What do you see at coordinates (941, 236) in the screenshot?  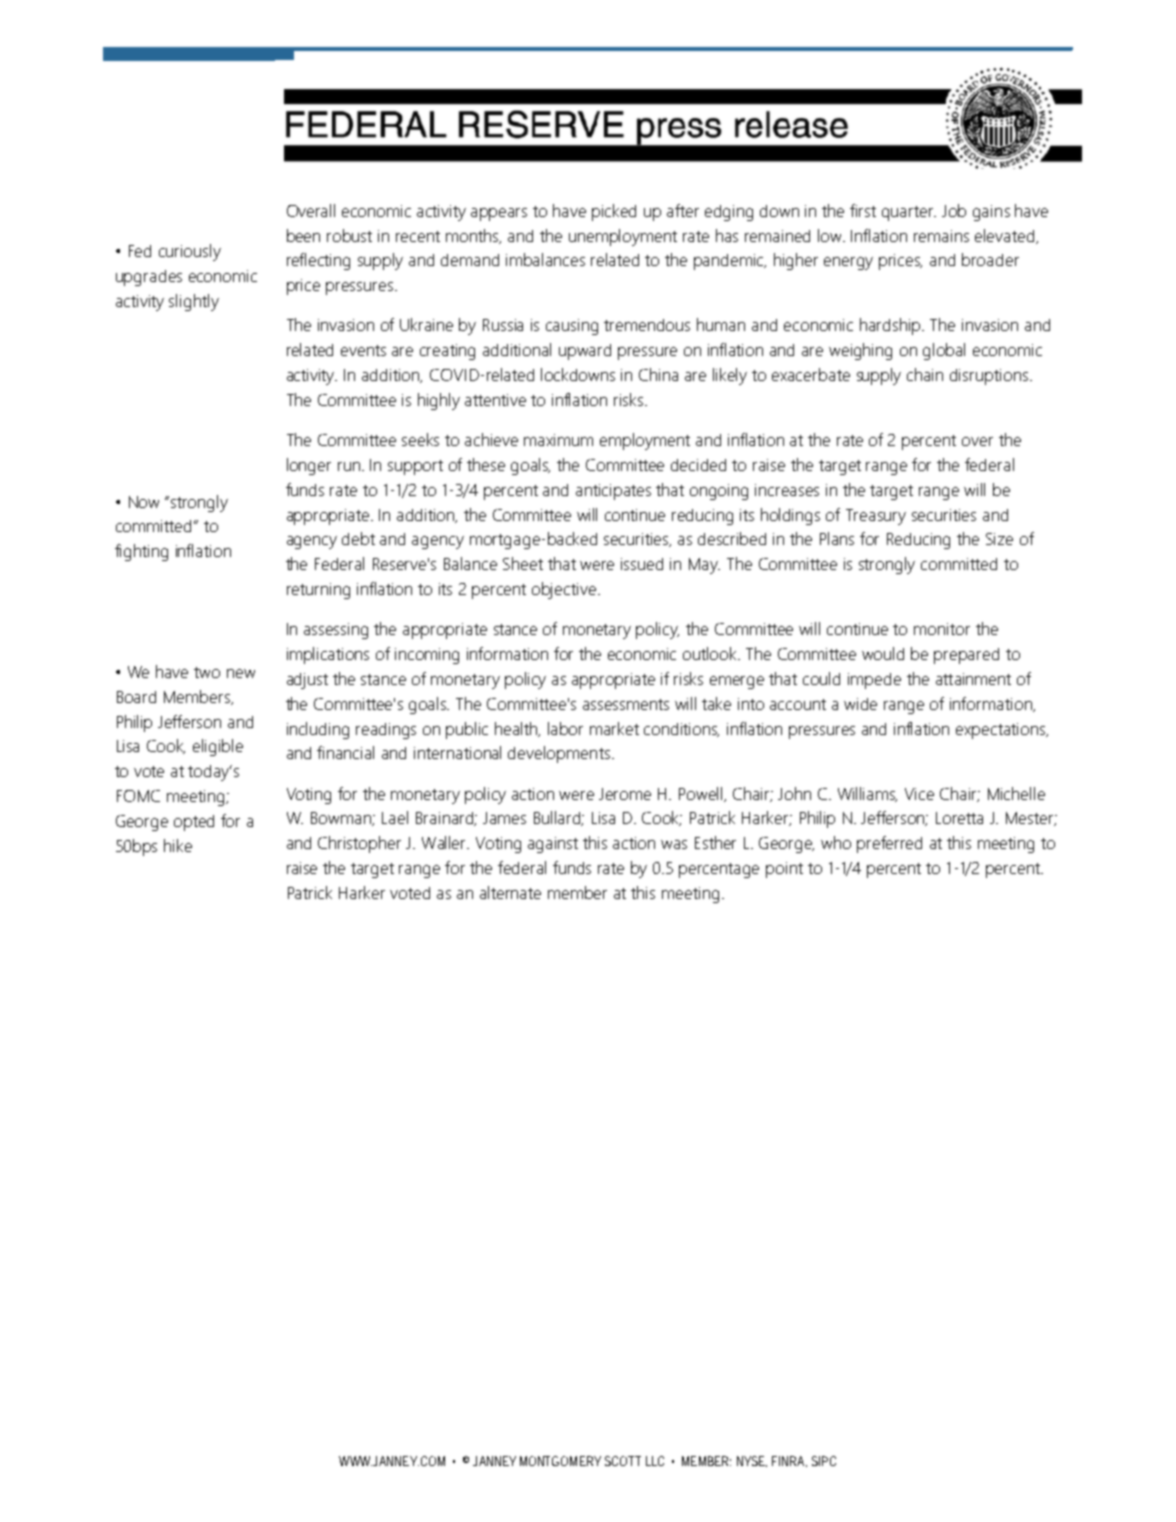 I see `remains` at bounding box center [941, 236].
